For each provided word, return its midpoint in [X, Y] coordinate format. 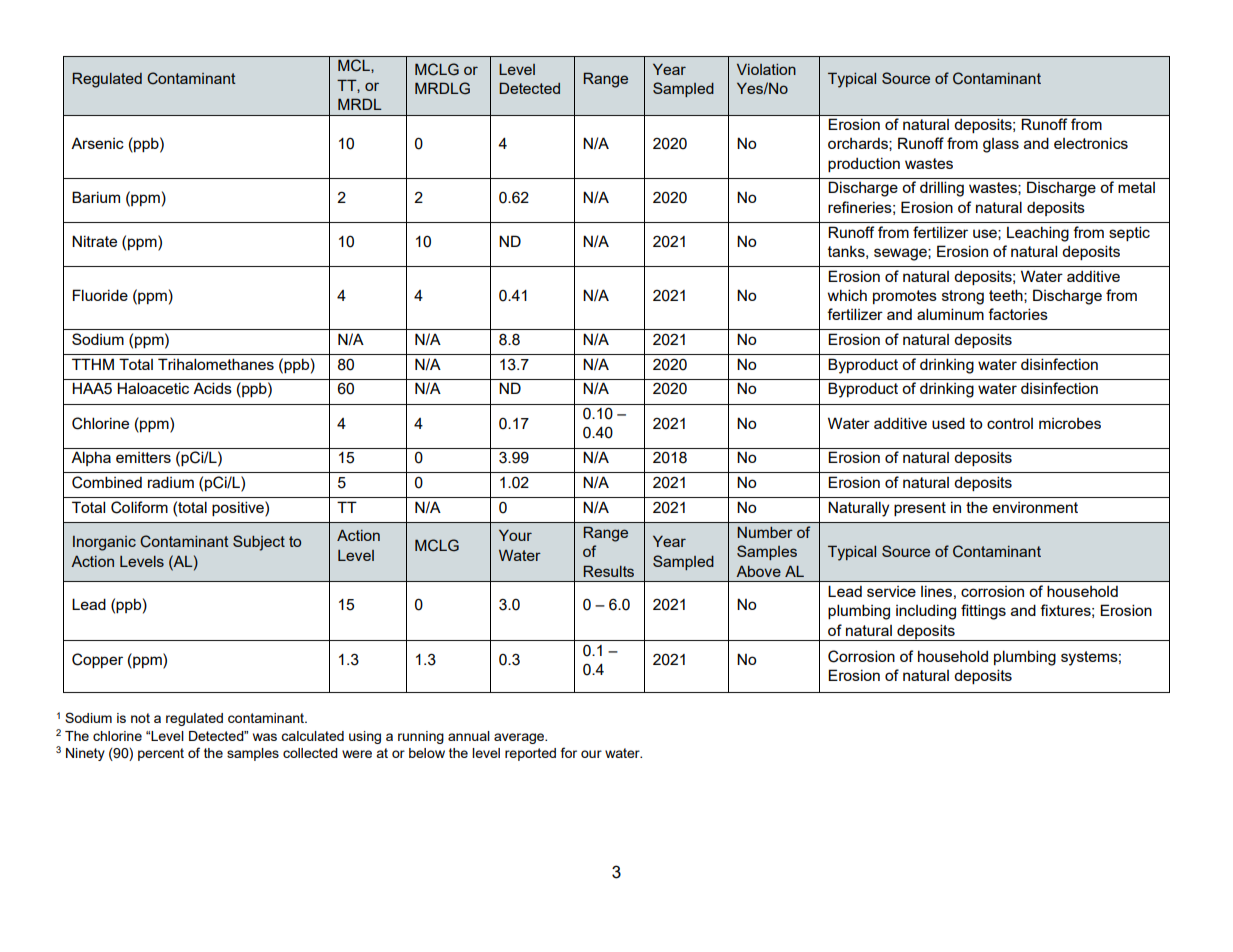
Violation [766, 69]
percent [161, 754]
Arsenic [97, 143]
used [948, 423]
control [1010, 423]
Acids [212, 388]
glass [1001, 145]
